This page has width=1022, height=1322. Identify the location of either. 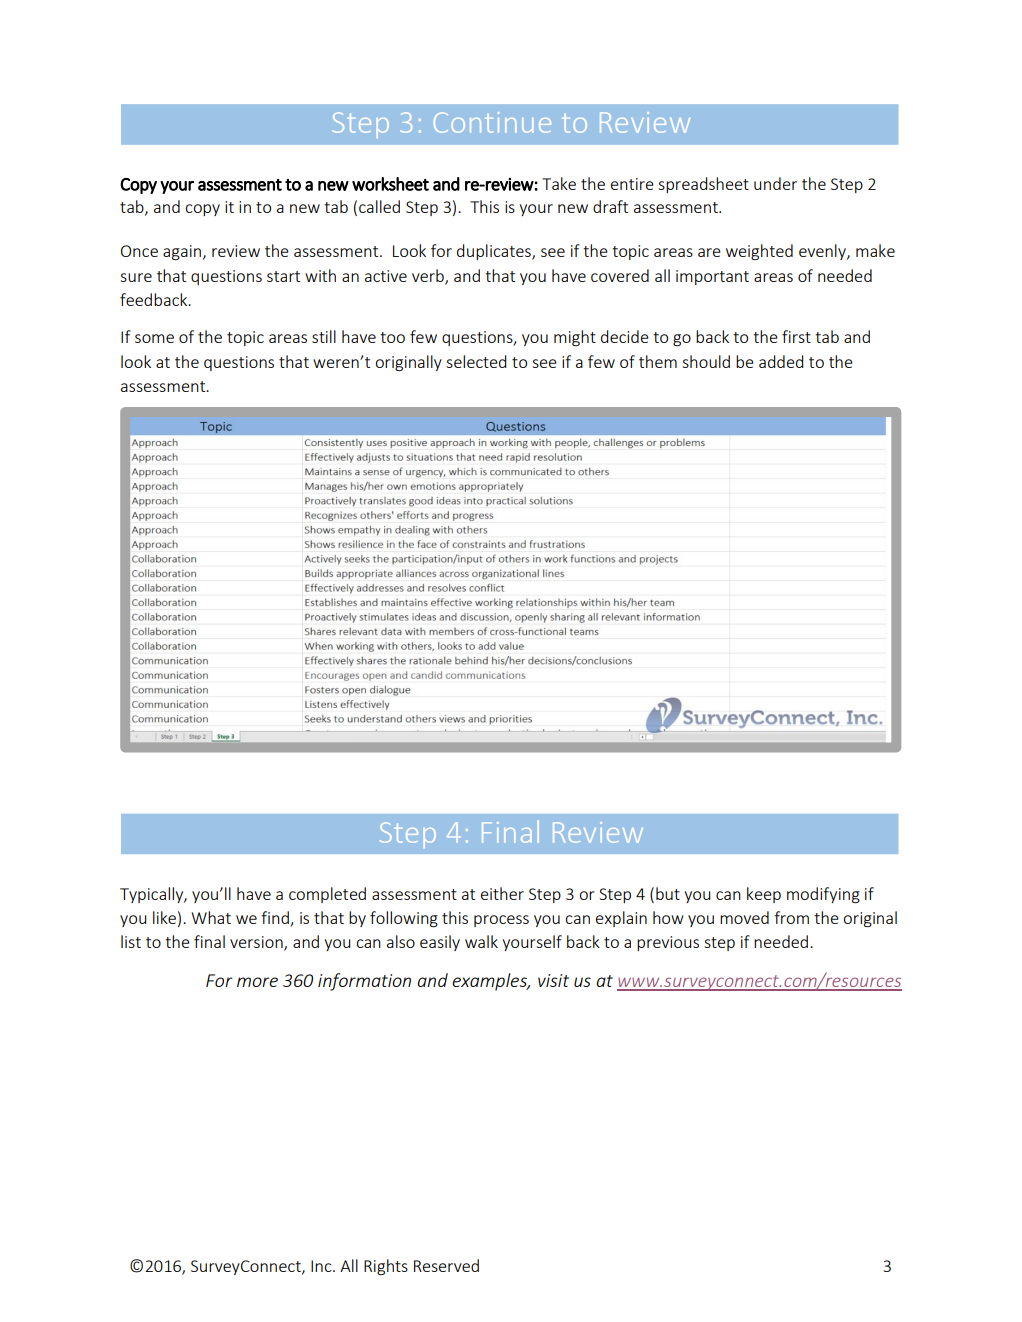
(502, 893).
